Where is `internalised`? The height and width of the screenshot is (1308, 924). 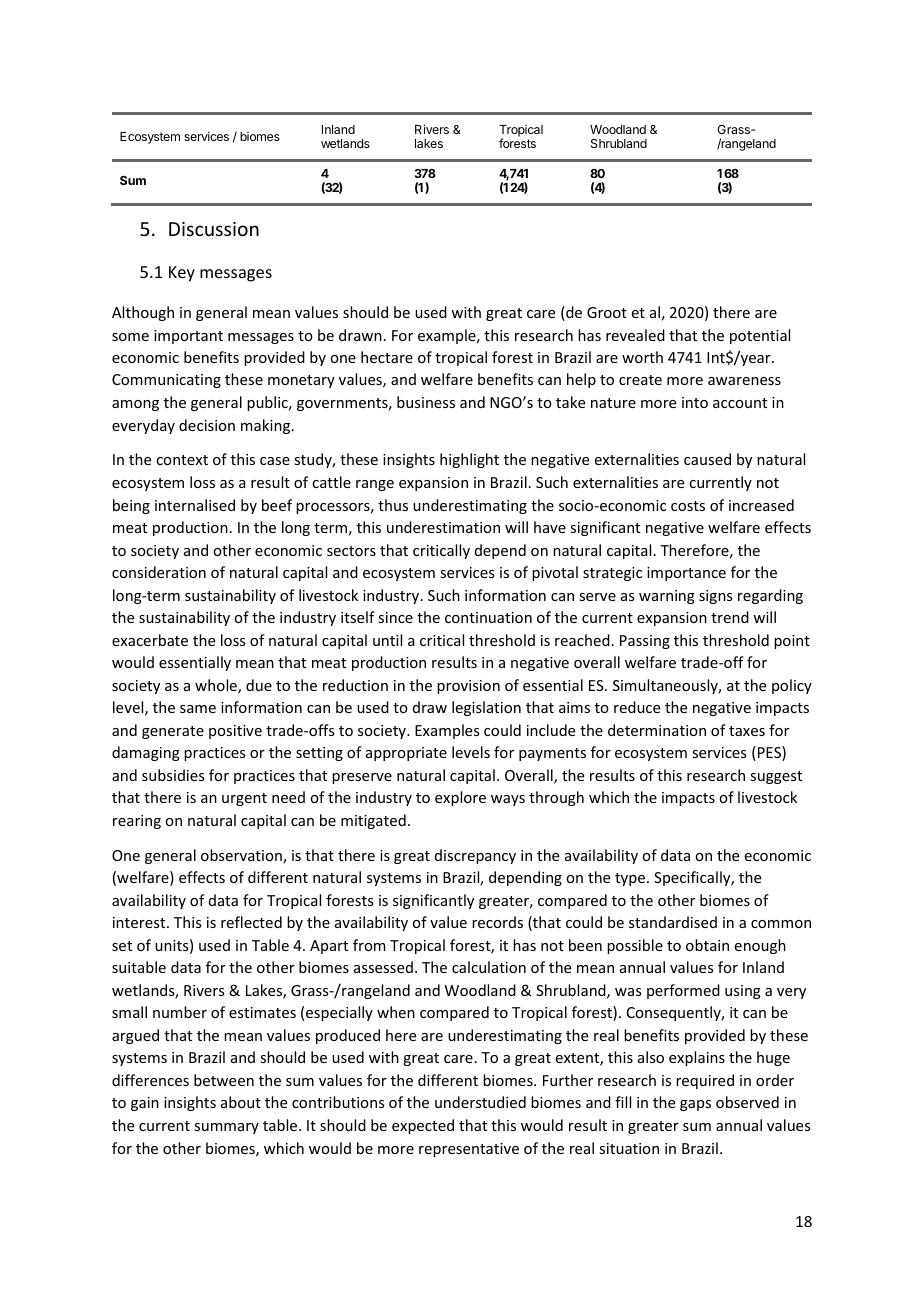 internalised is located at coordinates (195, 505).
